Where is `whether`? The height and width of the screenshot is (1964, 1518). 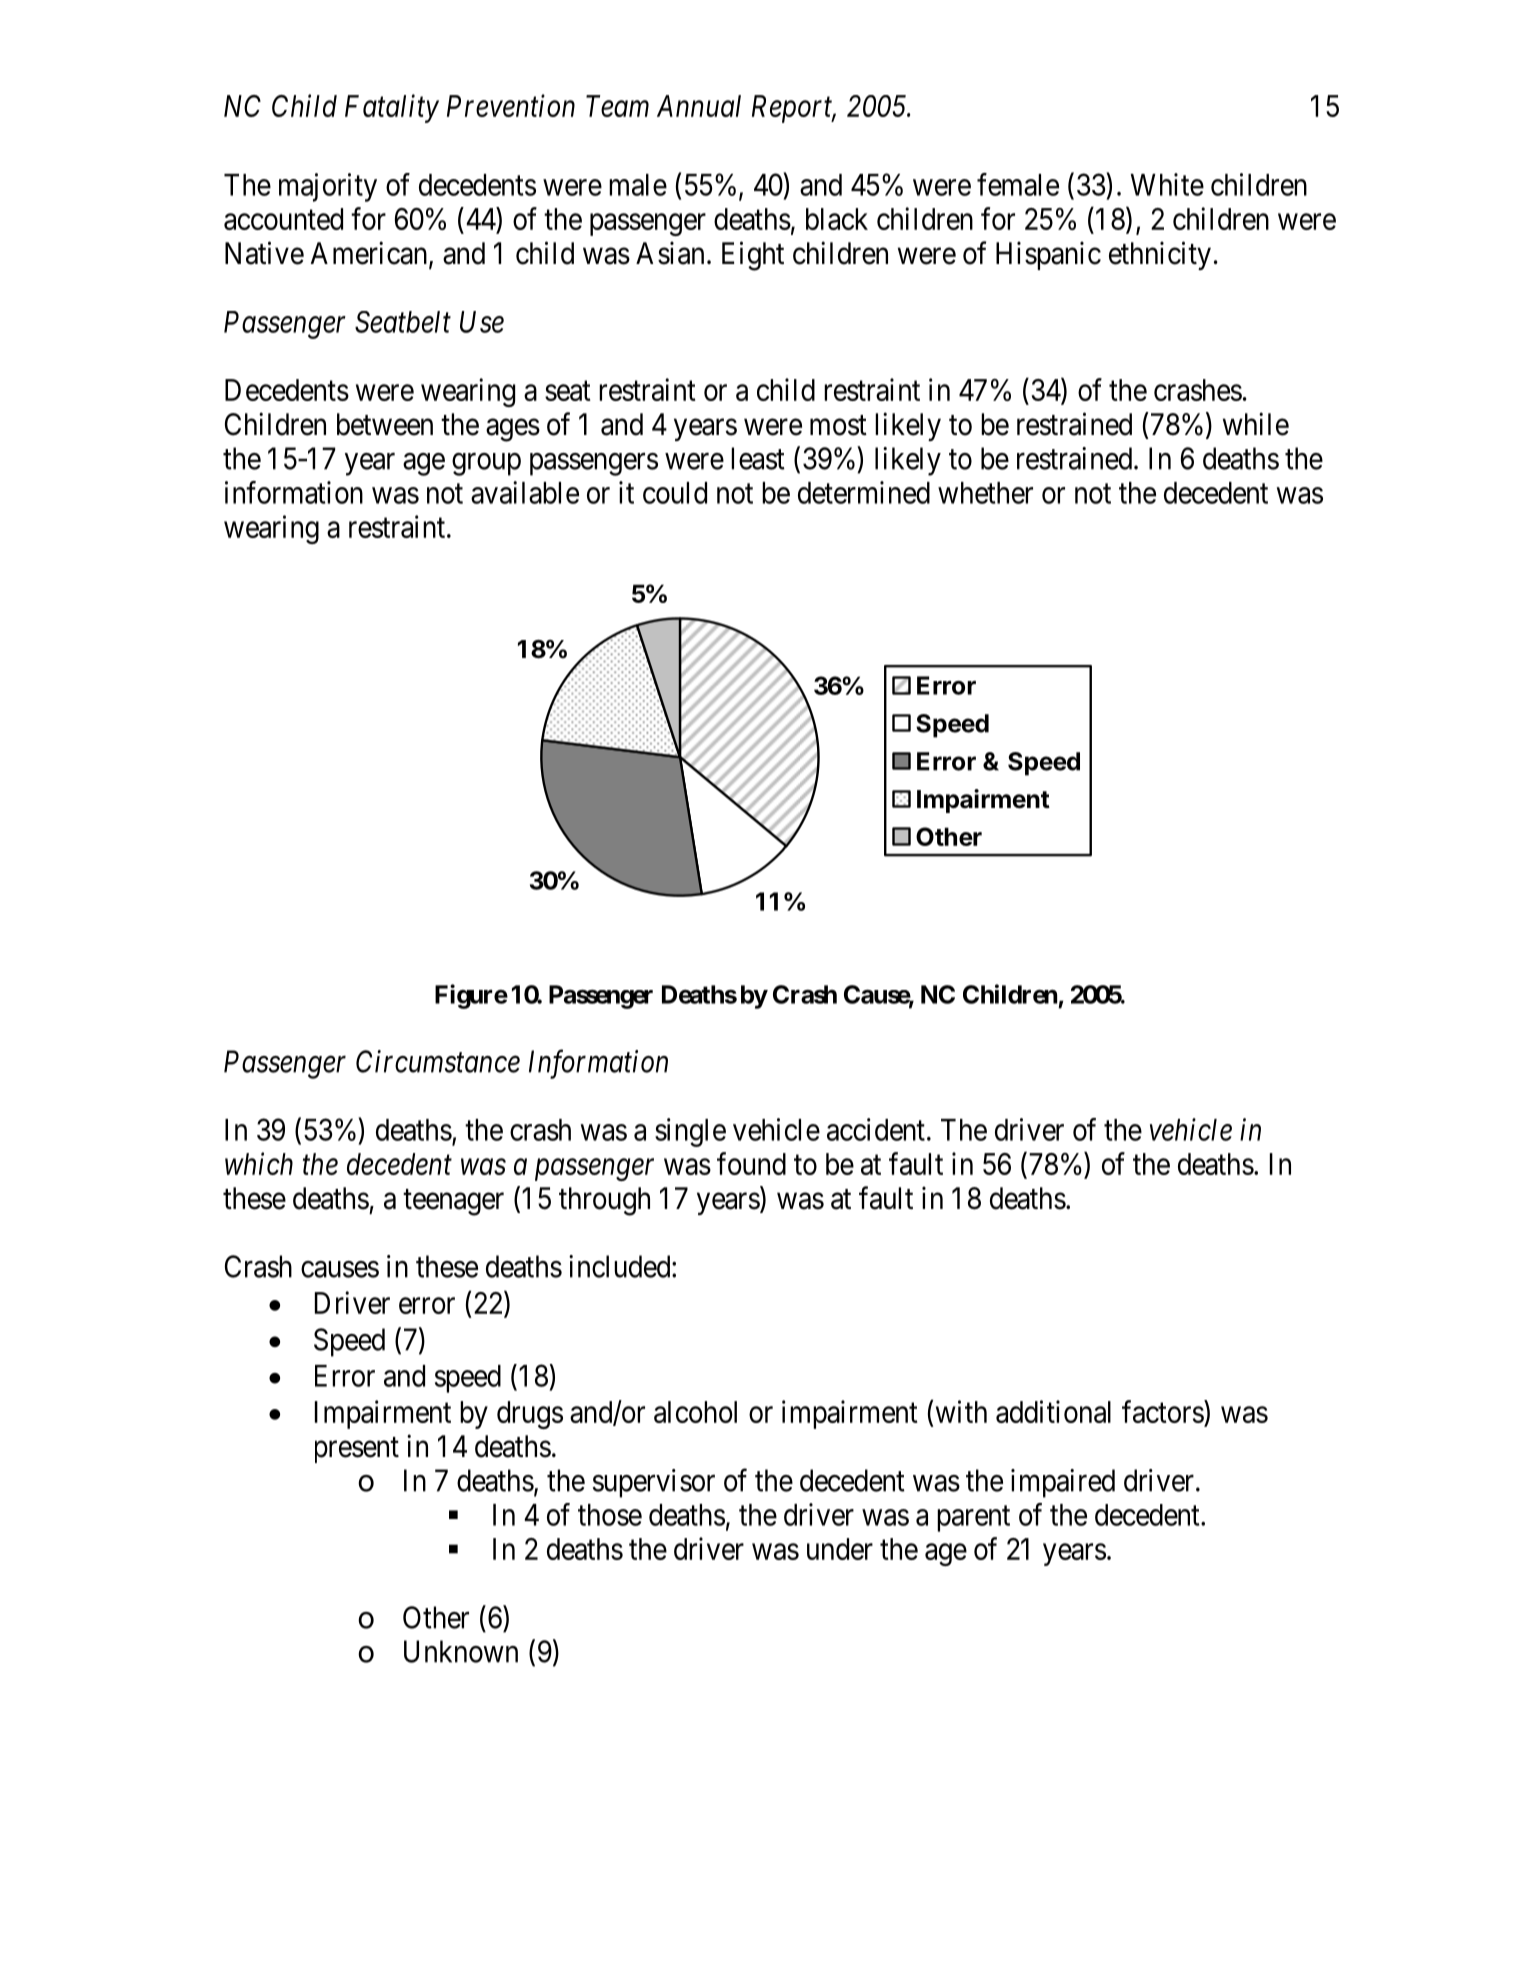
whether is located at coordinates (985, 493).
